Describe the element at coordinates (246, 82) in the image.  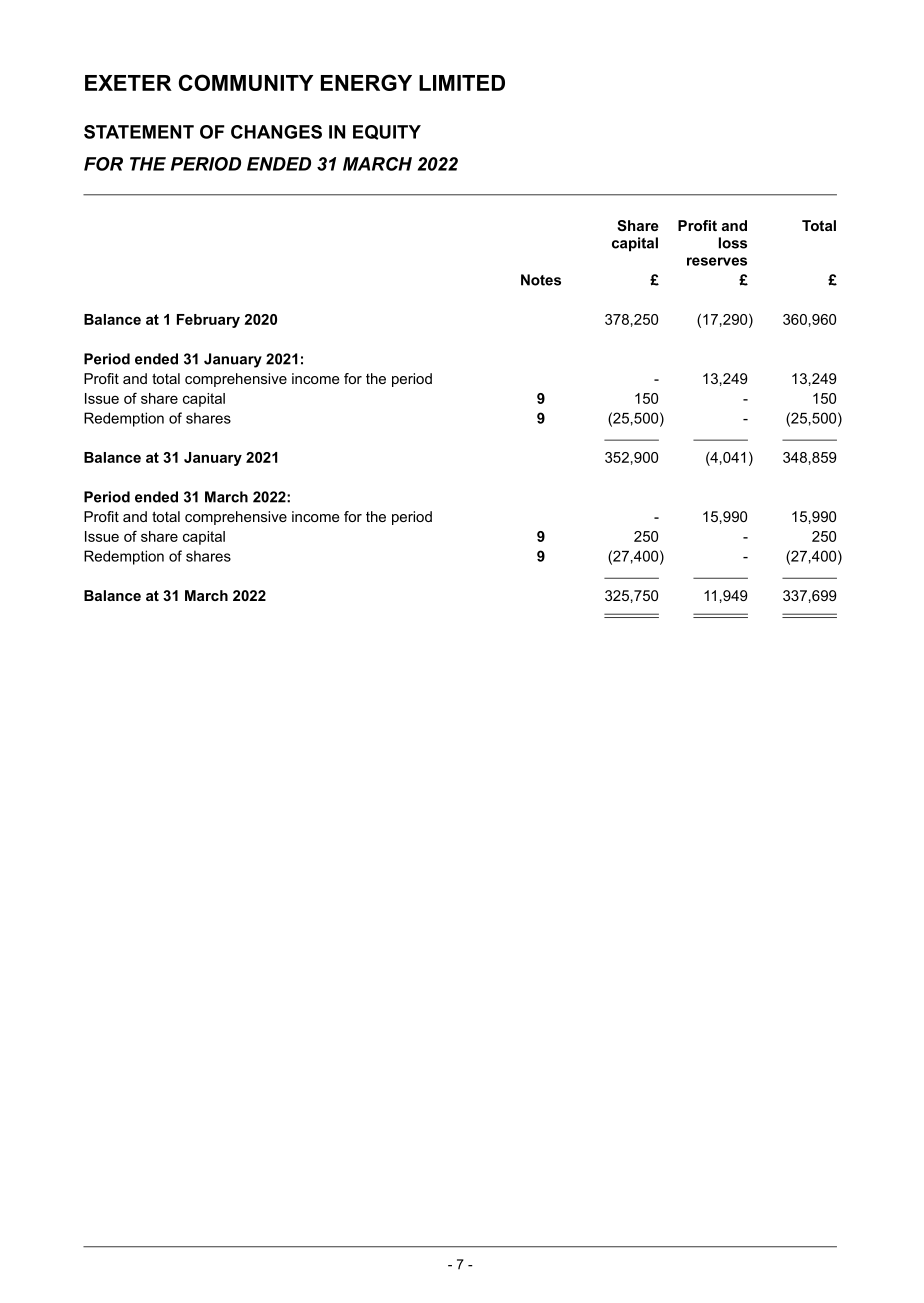
I see `COMMUNITY` at that location.
